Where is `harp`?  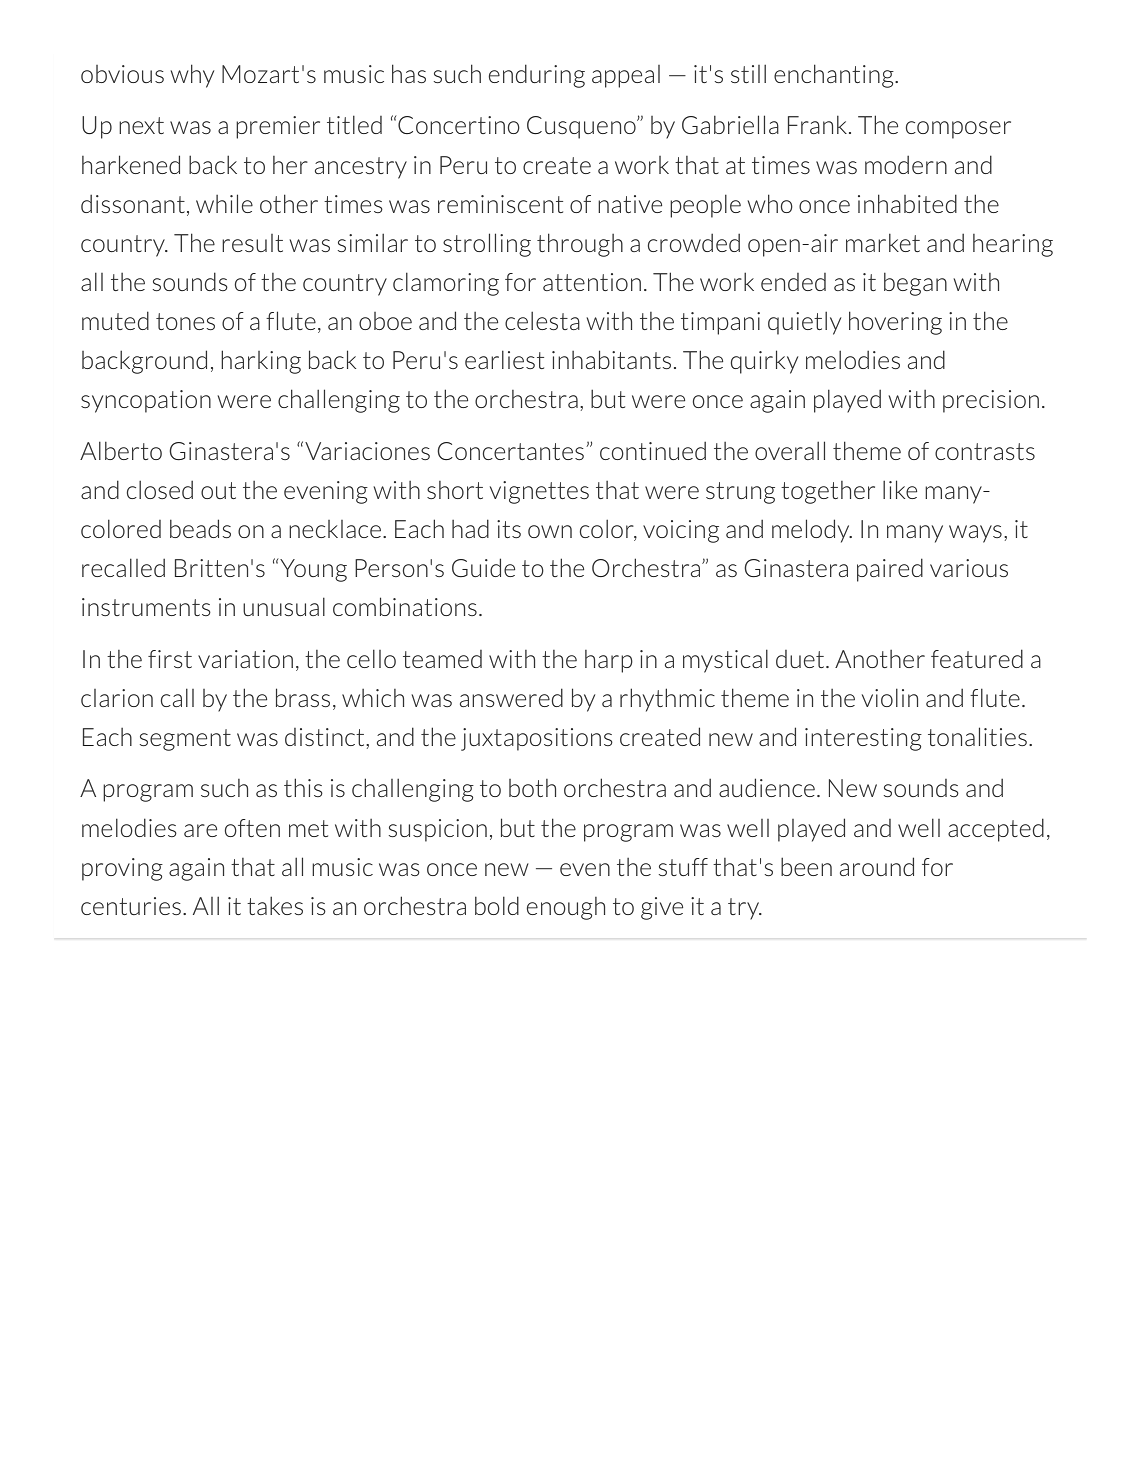
harp is located at coordinates (609, 661).
